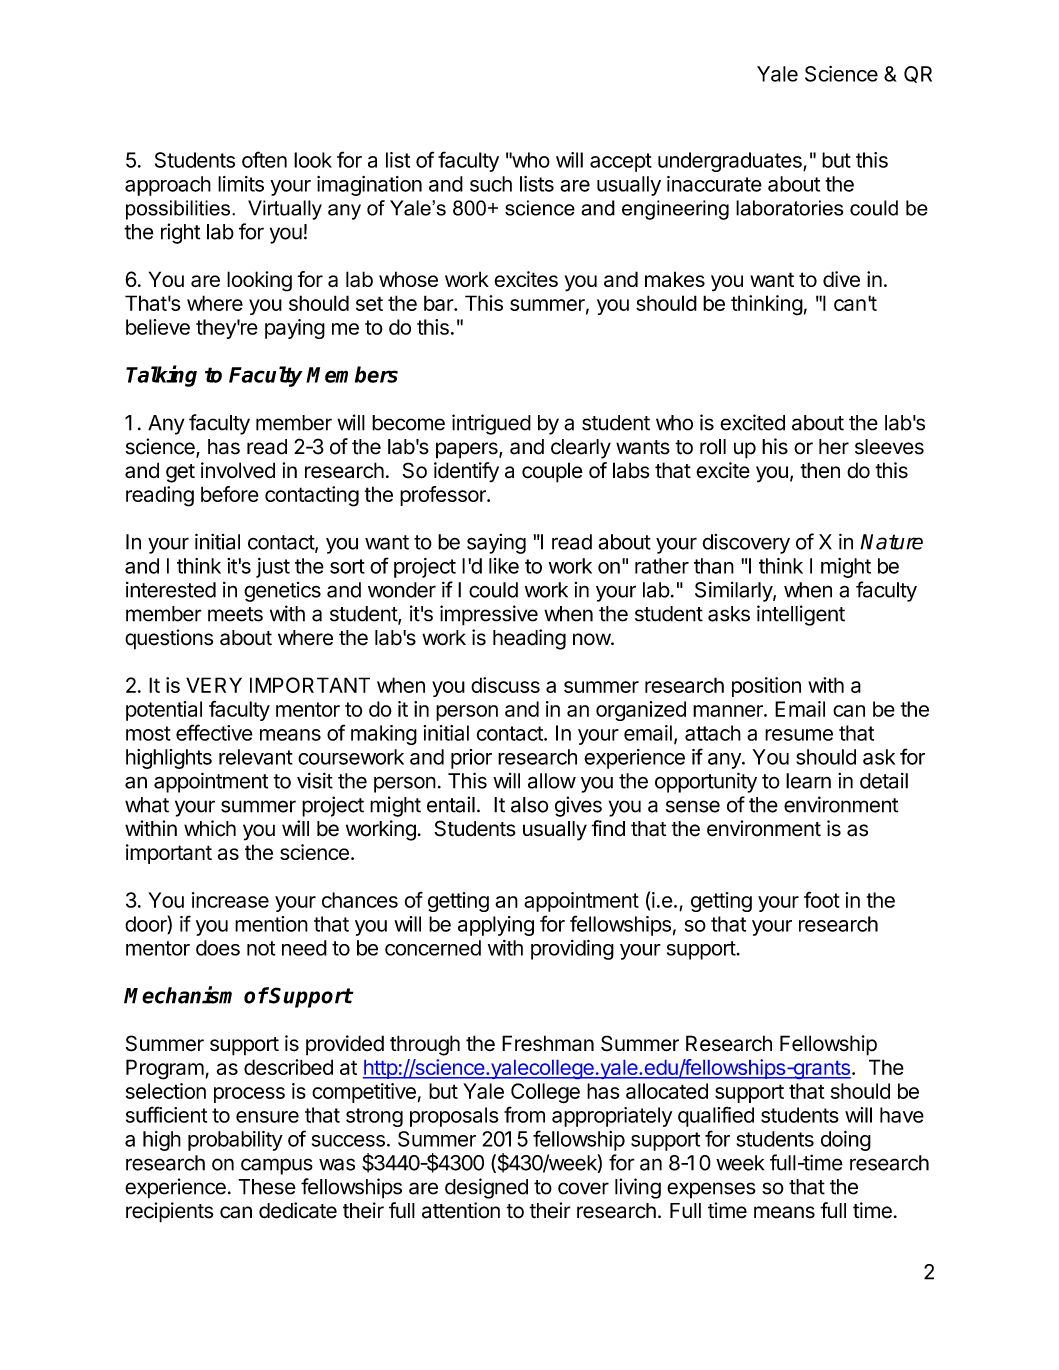 This screenshot has height=1370, width=1059. Describe the element at coordinates (491, 184) in the screenshot. I see `such` at that location.
